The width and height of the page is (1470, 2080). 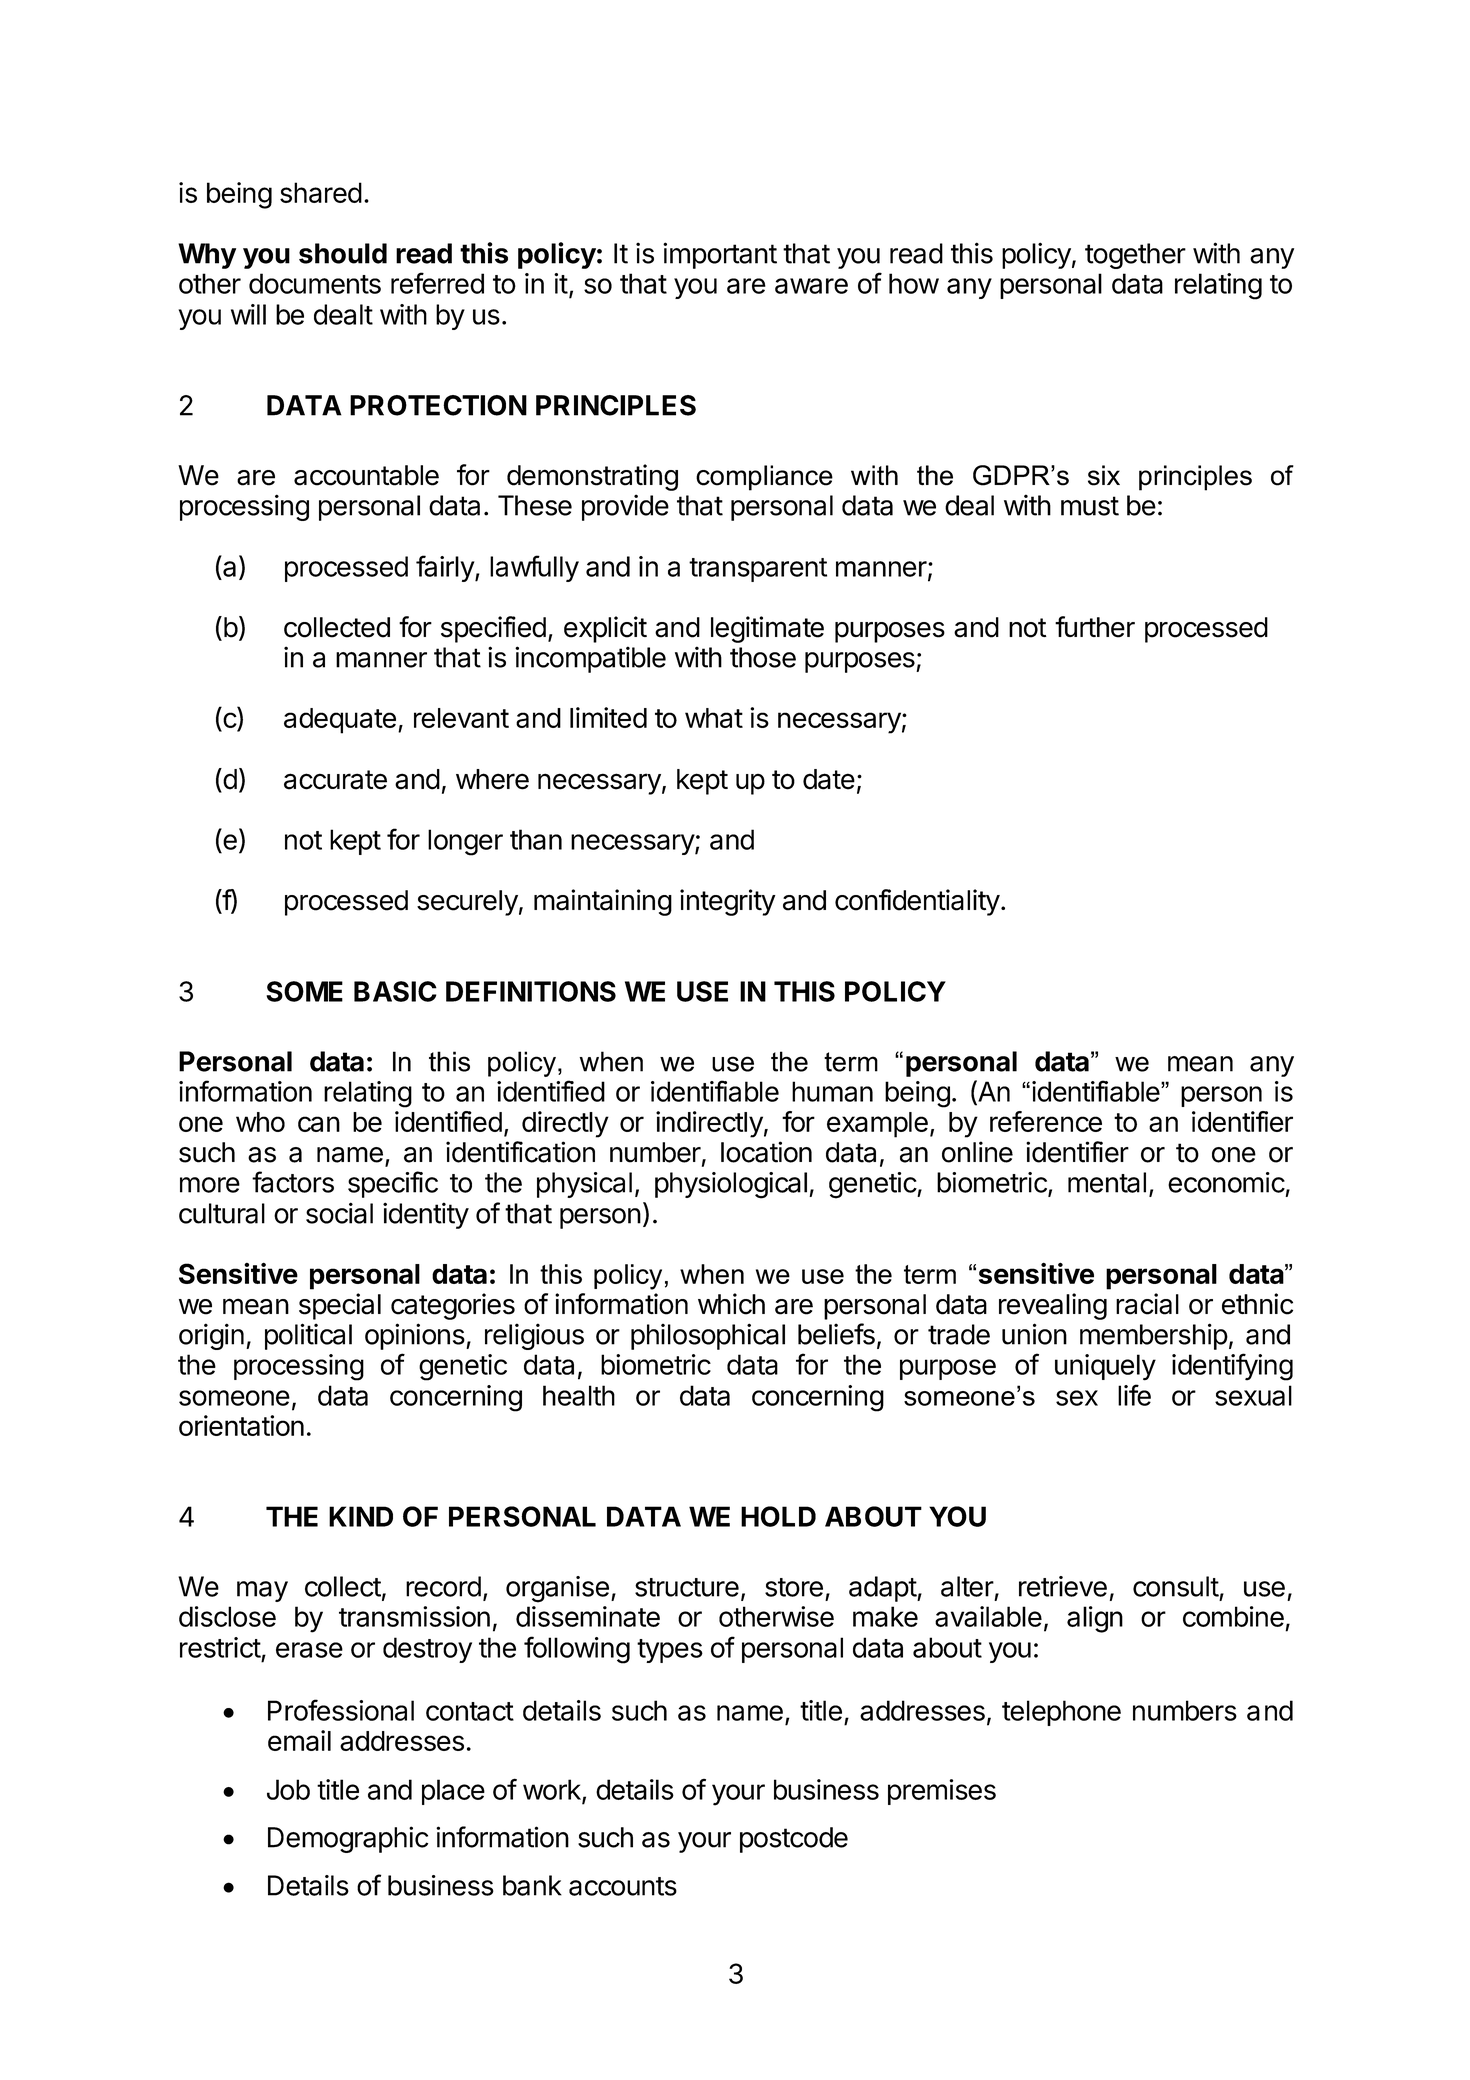 I want to click on should, so click(x=343, y=253).
